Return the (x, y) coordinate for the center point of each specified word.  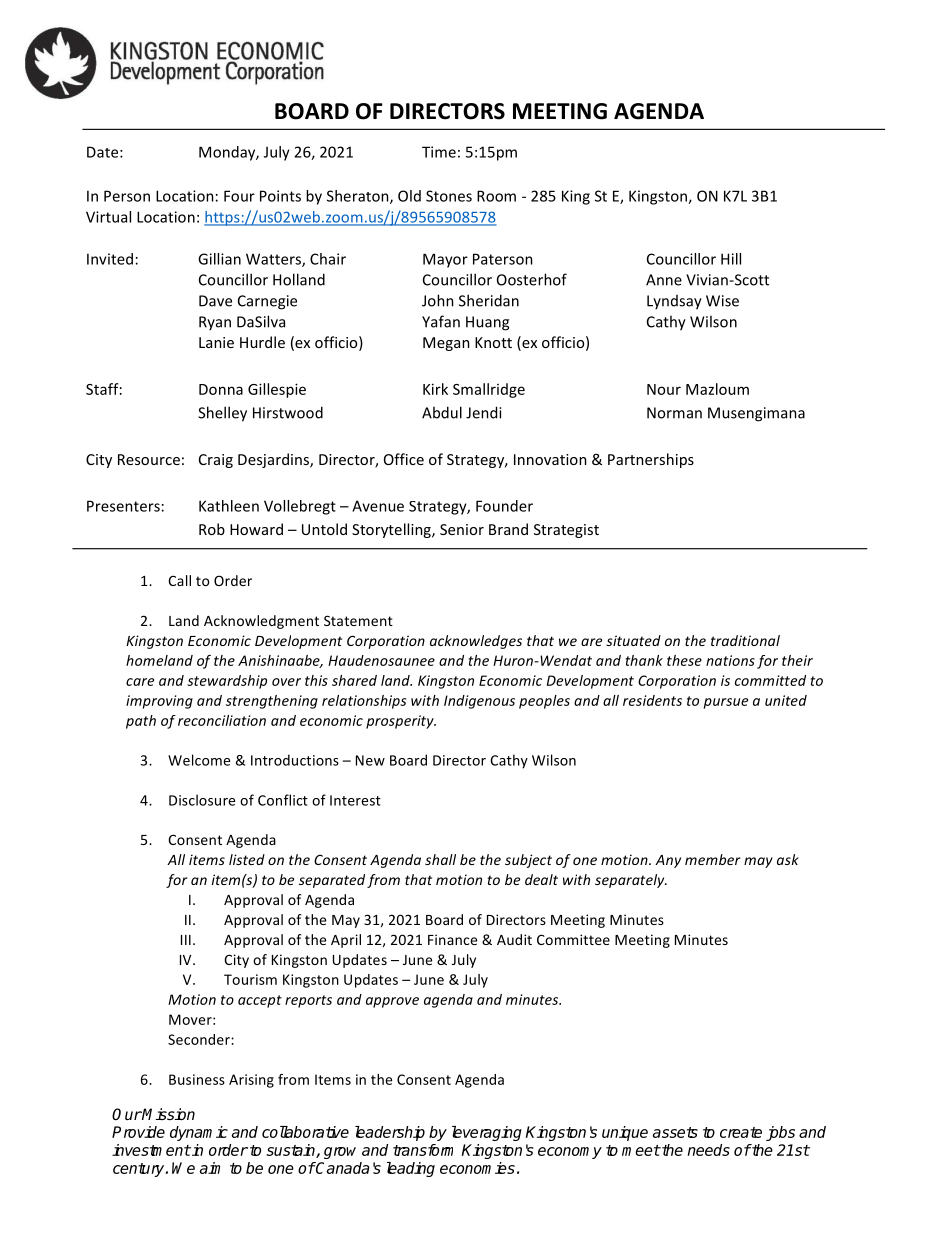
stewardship (227, 682)
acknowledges (476, 642)
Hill (731, 259)
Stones (449, 196)
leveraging (487, 1133)
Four (239, 196)
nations (730, 660)
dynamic (199, 1133)
